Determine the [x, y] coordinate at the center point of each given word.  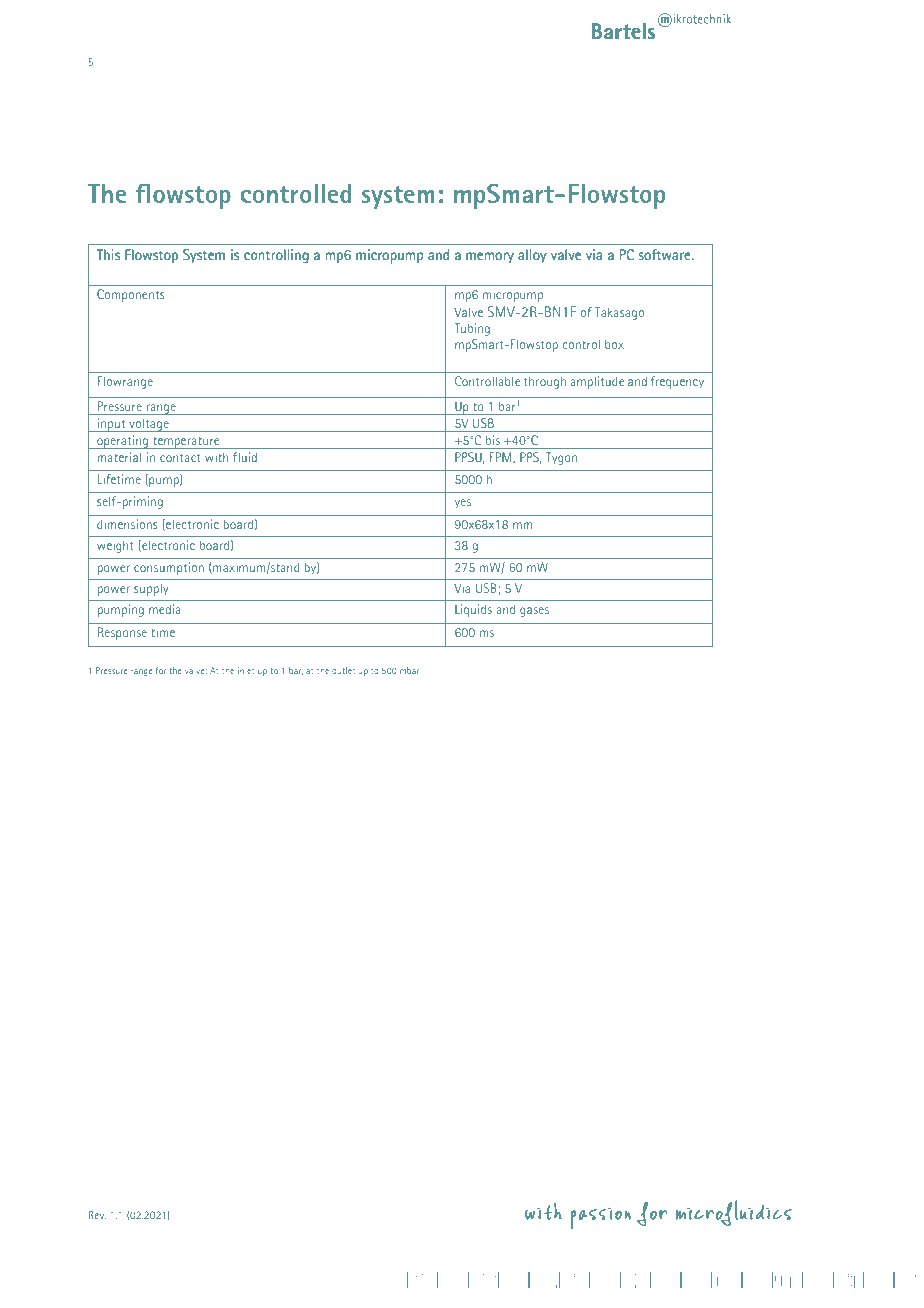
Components [130, 295]
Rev [97, 1215]
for [161, 670]
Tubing [472, 329]
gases [534, 612]
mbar [409, 670]
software [666, 254]
